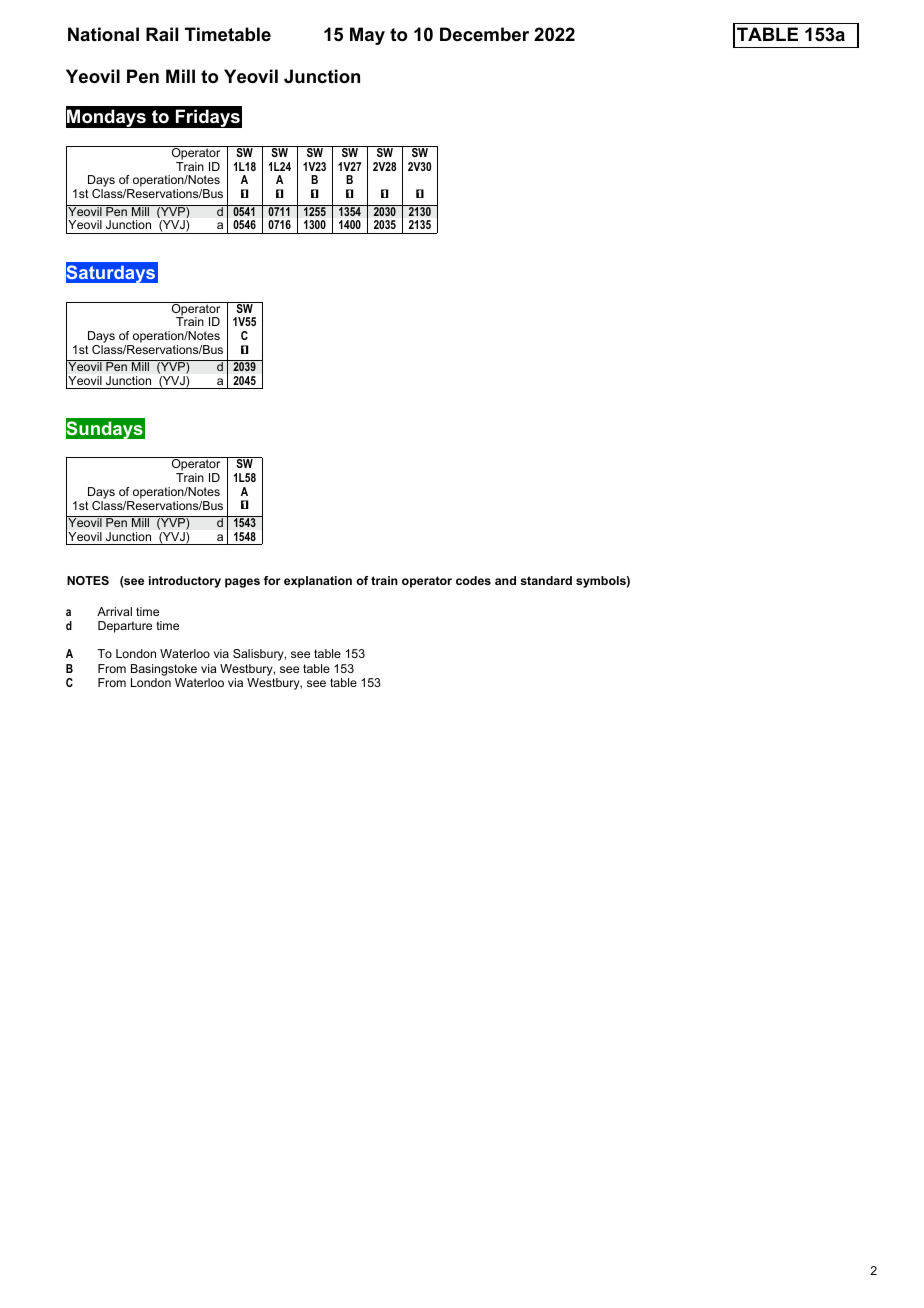  What do you see at coordinates (114, 611) in the screenshot?
I see `Arrival` at bounding box center [114, 611].
